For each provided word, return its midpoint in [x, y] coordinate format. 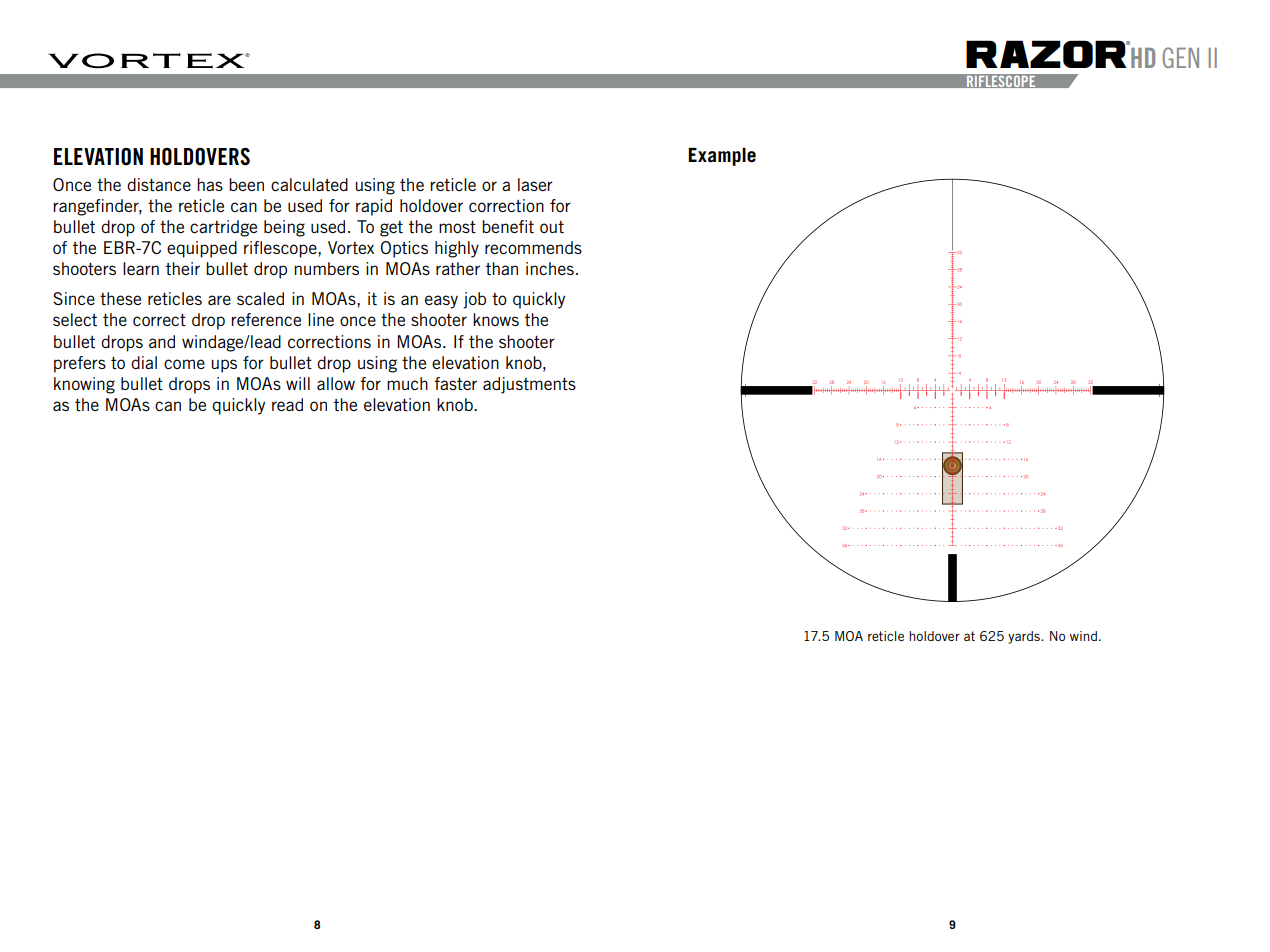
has [210, 184]
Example [722, 157]
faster [455, 383]
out [552, 227]
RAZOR [1047, 54]
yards [1025, 637]
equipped [202, 249]
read [287, 404]
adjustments [529, 385]
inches [550, 268]
